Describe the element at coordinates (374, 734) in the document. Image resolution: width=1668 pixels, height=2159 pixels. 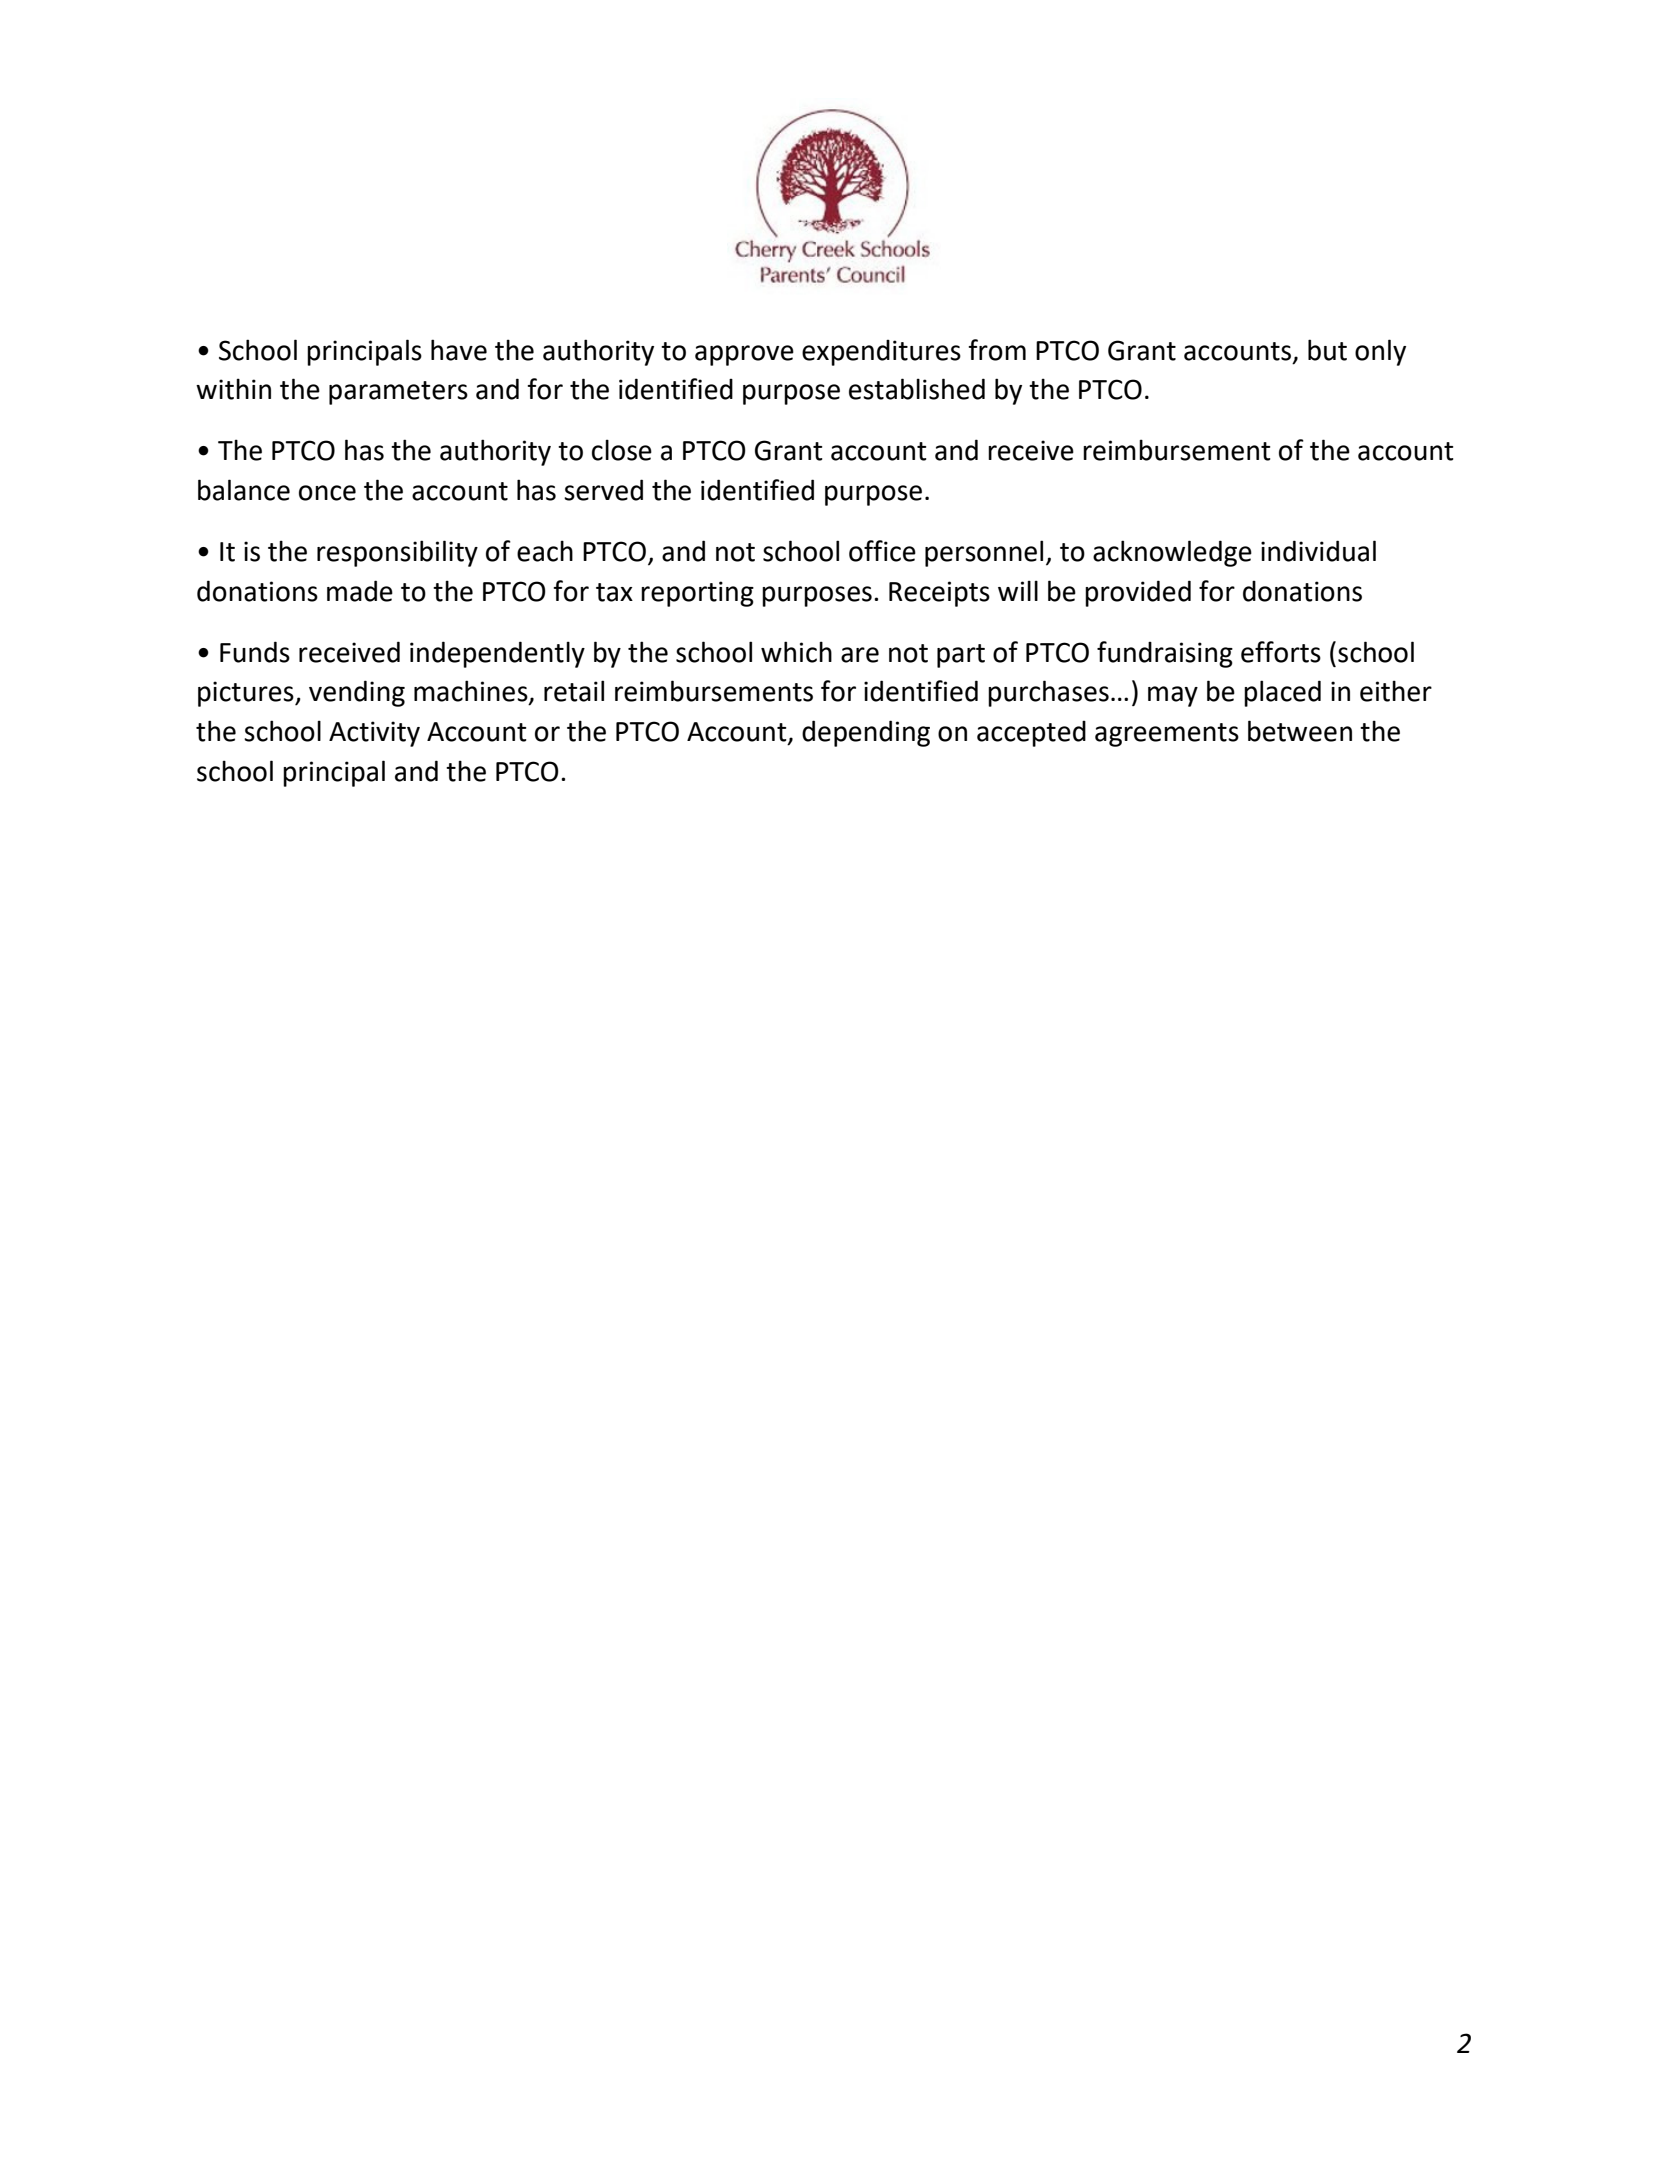
I see `Activity` at that location.
